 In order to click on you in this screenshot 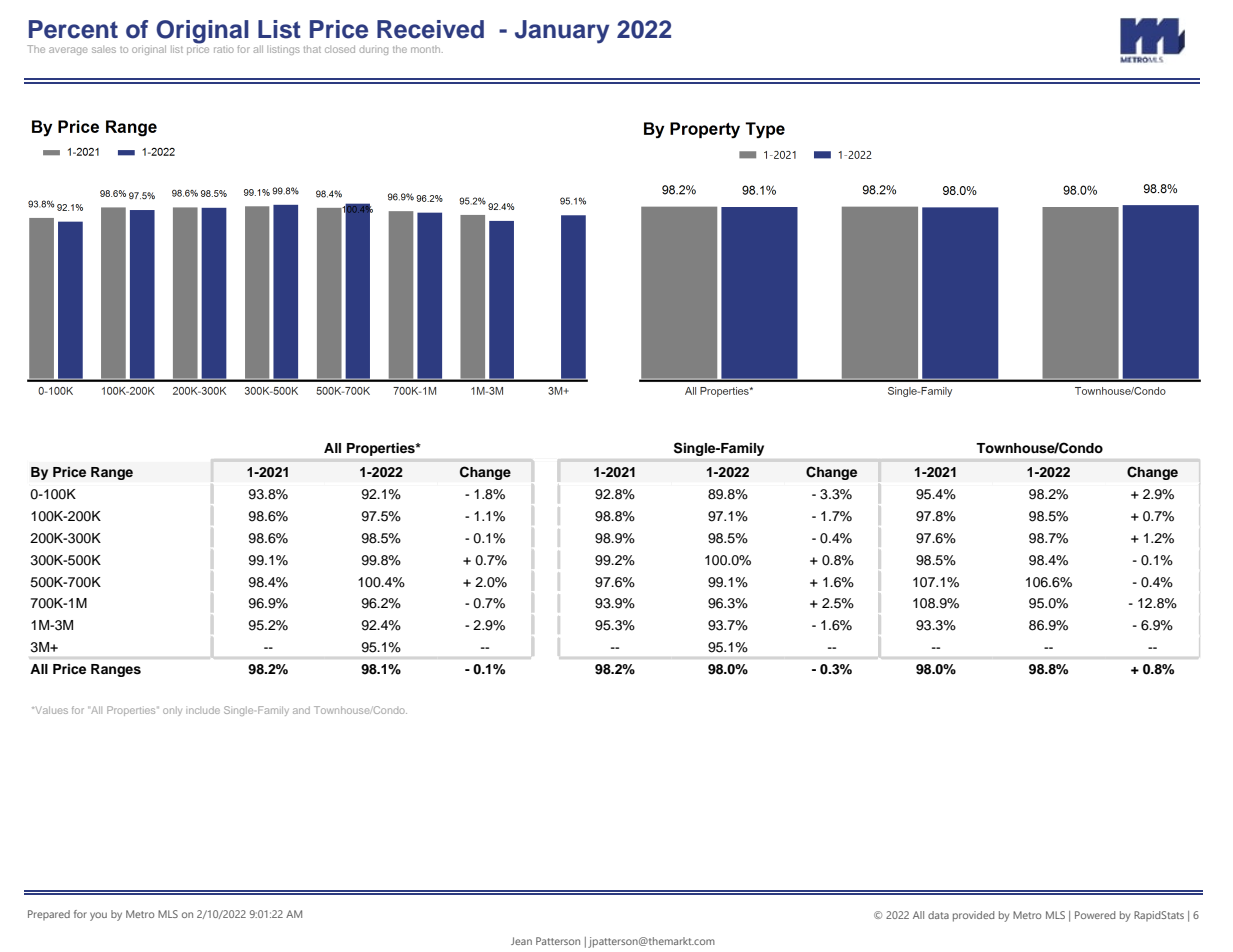, I will do `click(98, 916)`.
